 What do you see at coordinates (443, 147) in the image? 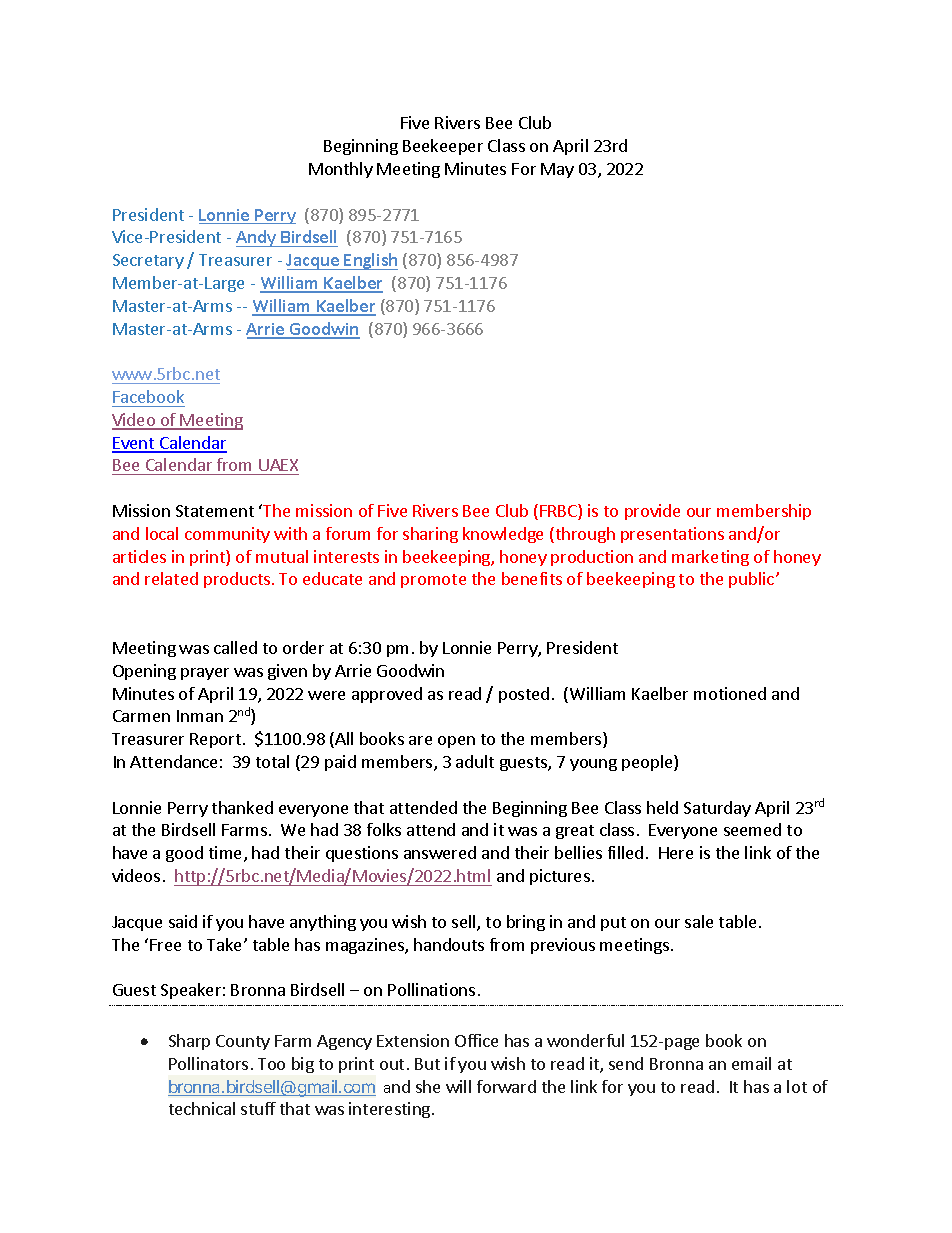
I see `Beekeeper` at bounding box center [443, 147].
